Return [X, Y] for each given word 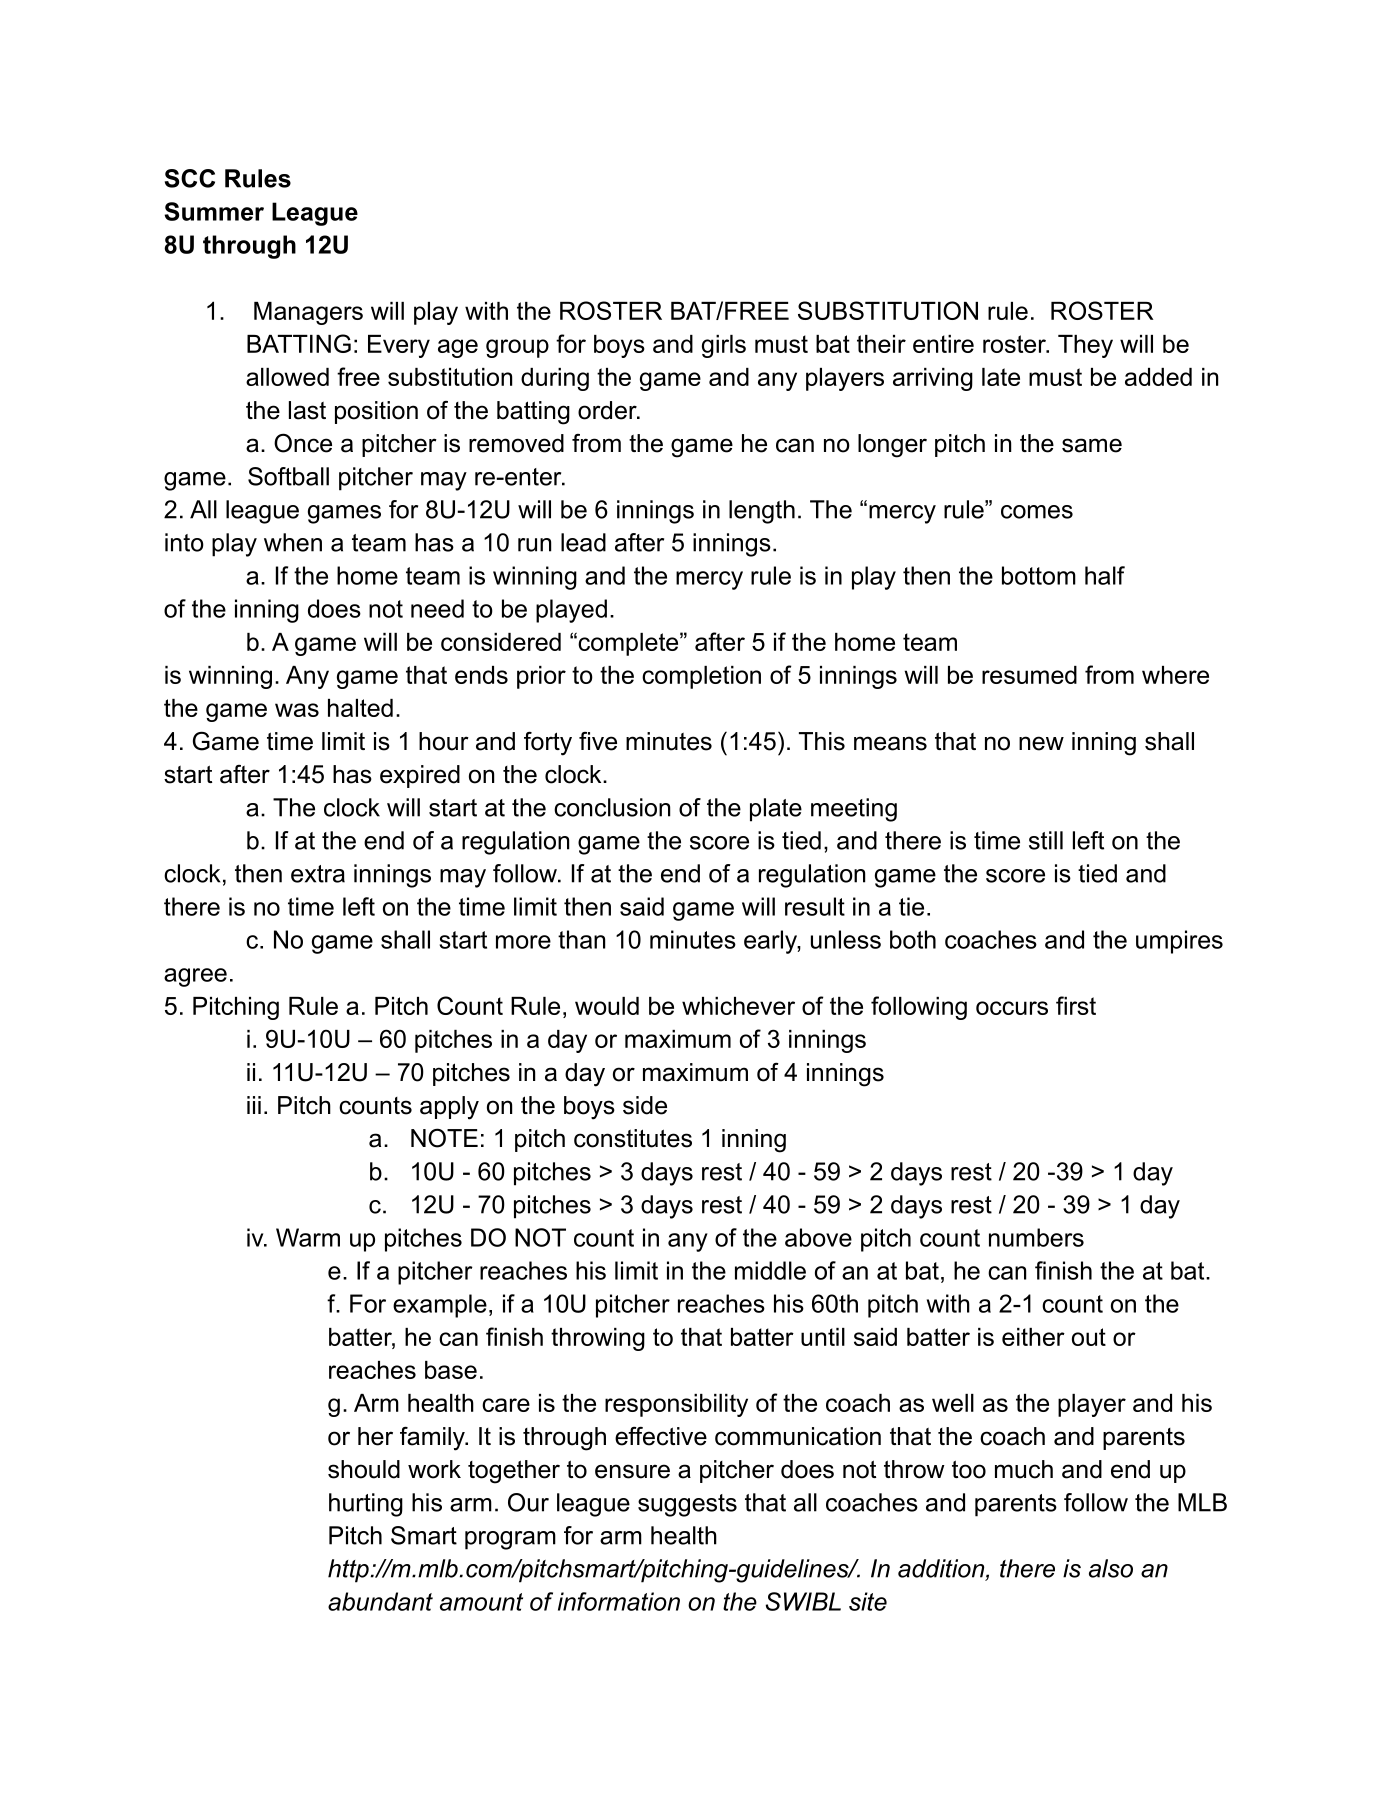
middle [770, 1270]
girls [724, 346]
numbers [1036, 1237]
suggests [687, 1505]
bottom [1039, 575]
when [293, 542]
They [1085, 346]
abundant [380, 1601]
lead [583, 542]
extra [318, 874]
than [581, 939]
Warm [308, 1237]
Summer [214, 211]
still [1046, 840]
